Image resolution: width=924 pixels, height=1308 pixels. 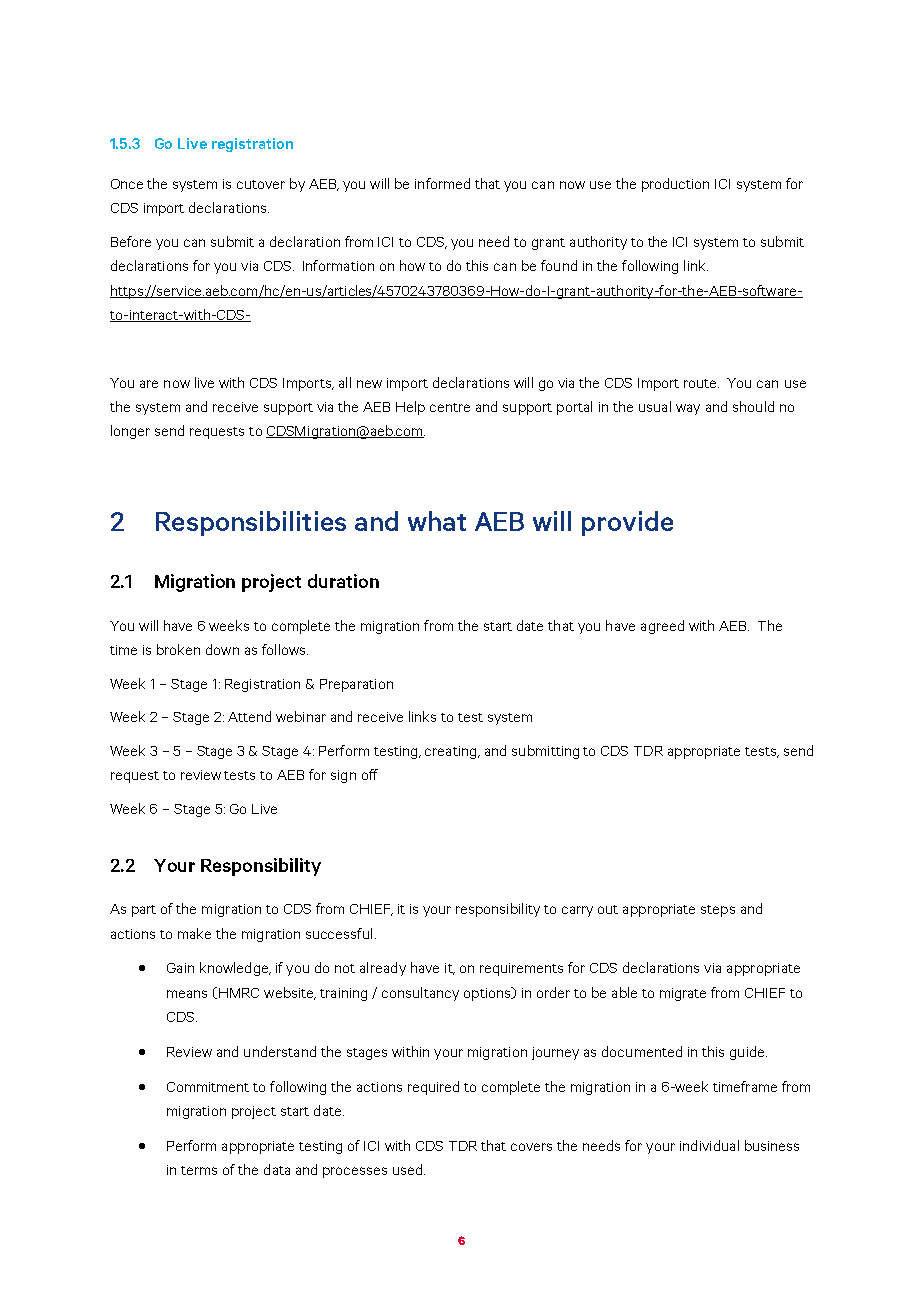 What do you see at coordinates (675, 185) in the image?
I see `production` at bounding box center [675, 185].
